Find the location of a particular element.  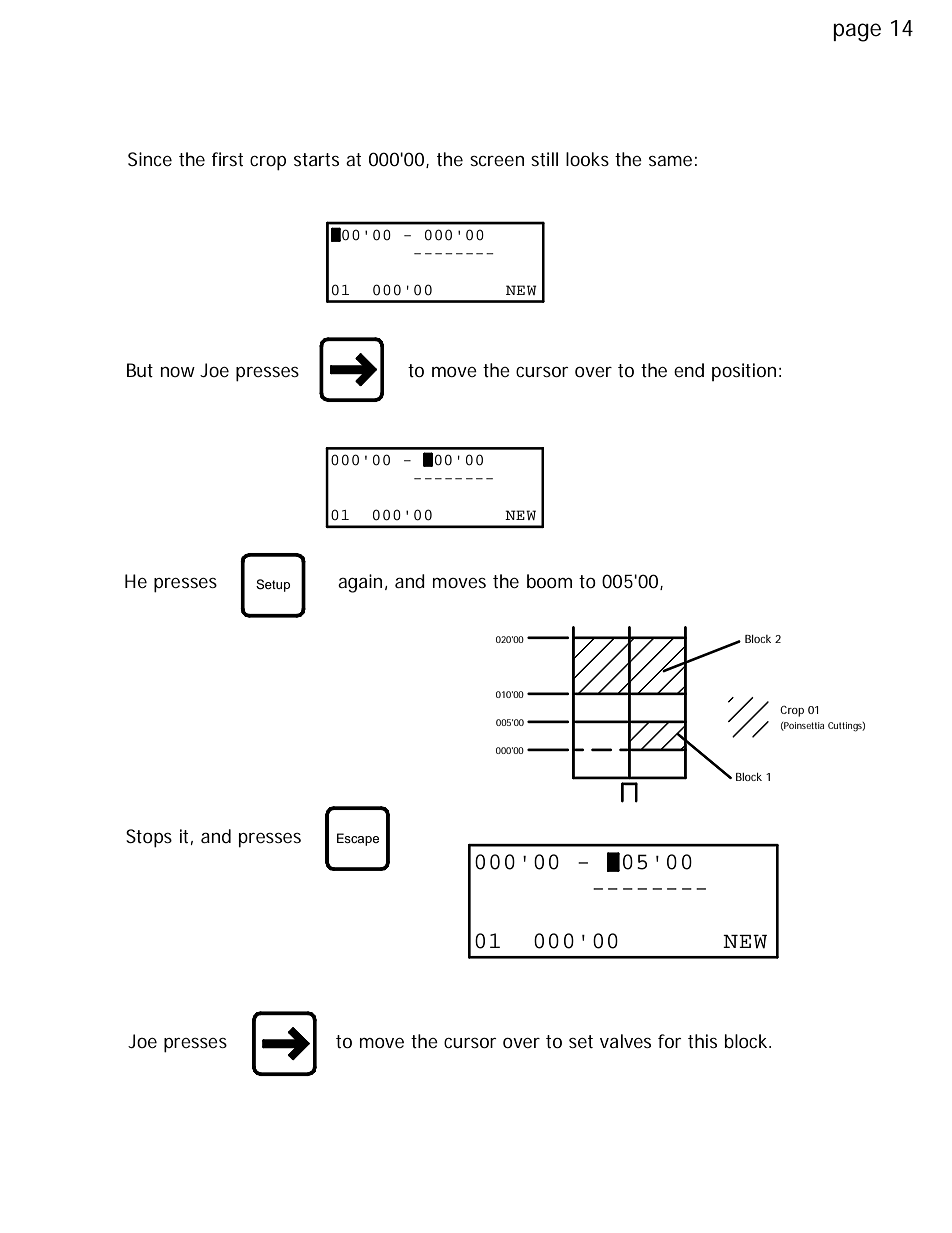

again is located at coordinates (360, 583).
